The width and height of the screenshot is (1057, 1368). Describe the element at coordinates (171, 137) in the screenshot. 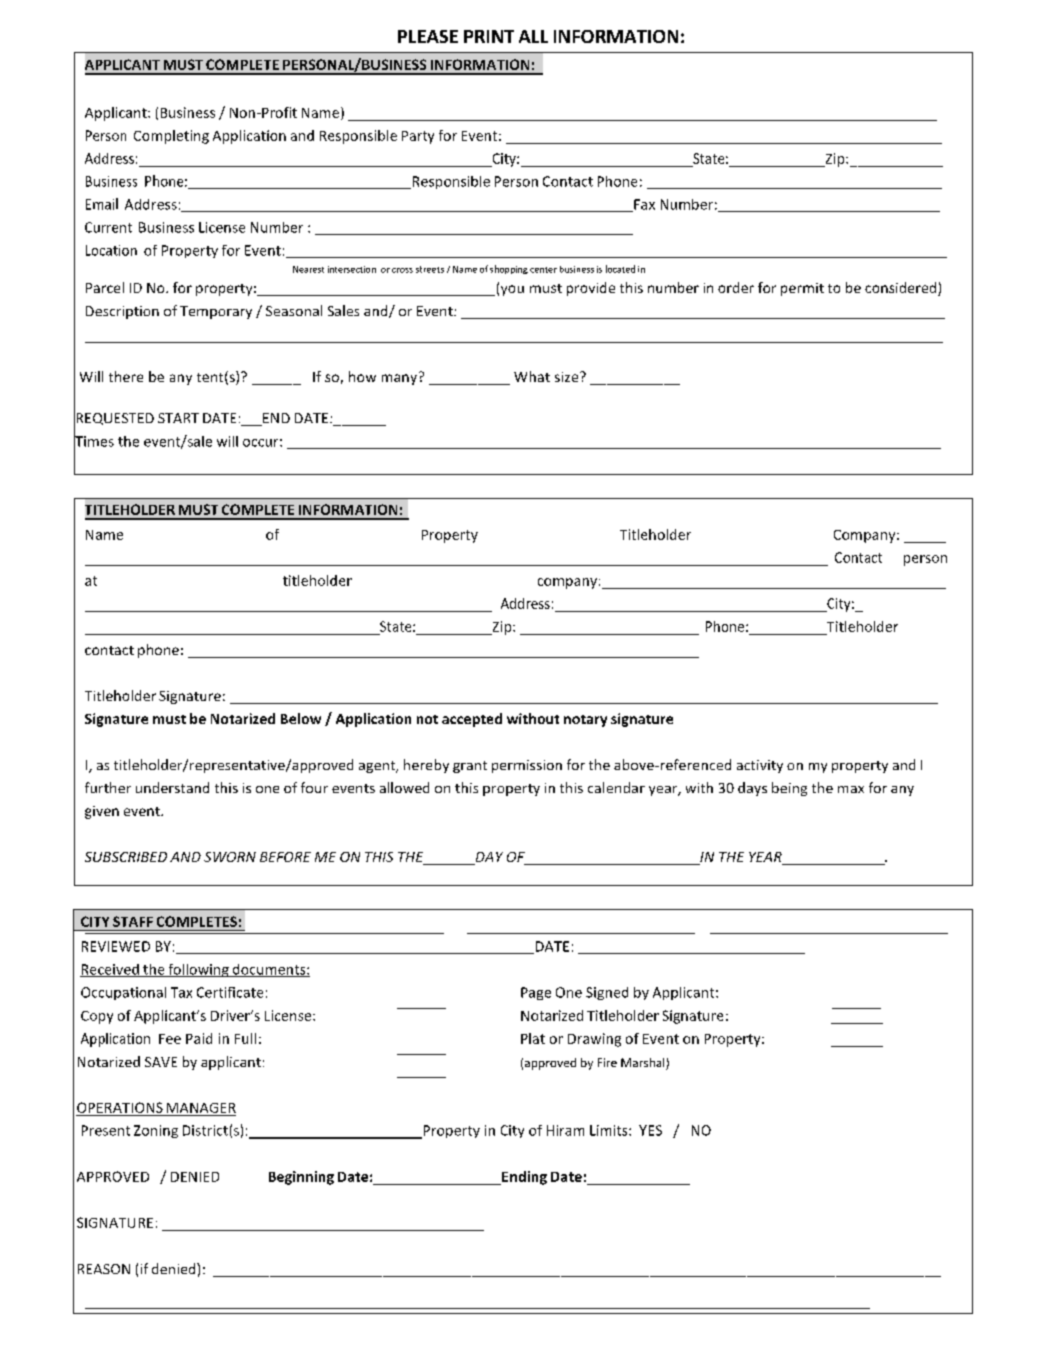

I see `Completing` at that location.
